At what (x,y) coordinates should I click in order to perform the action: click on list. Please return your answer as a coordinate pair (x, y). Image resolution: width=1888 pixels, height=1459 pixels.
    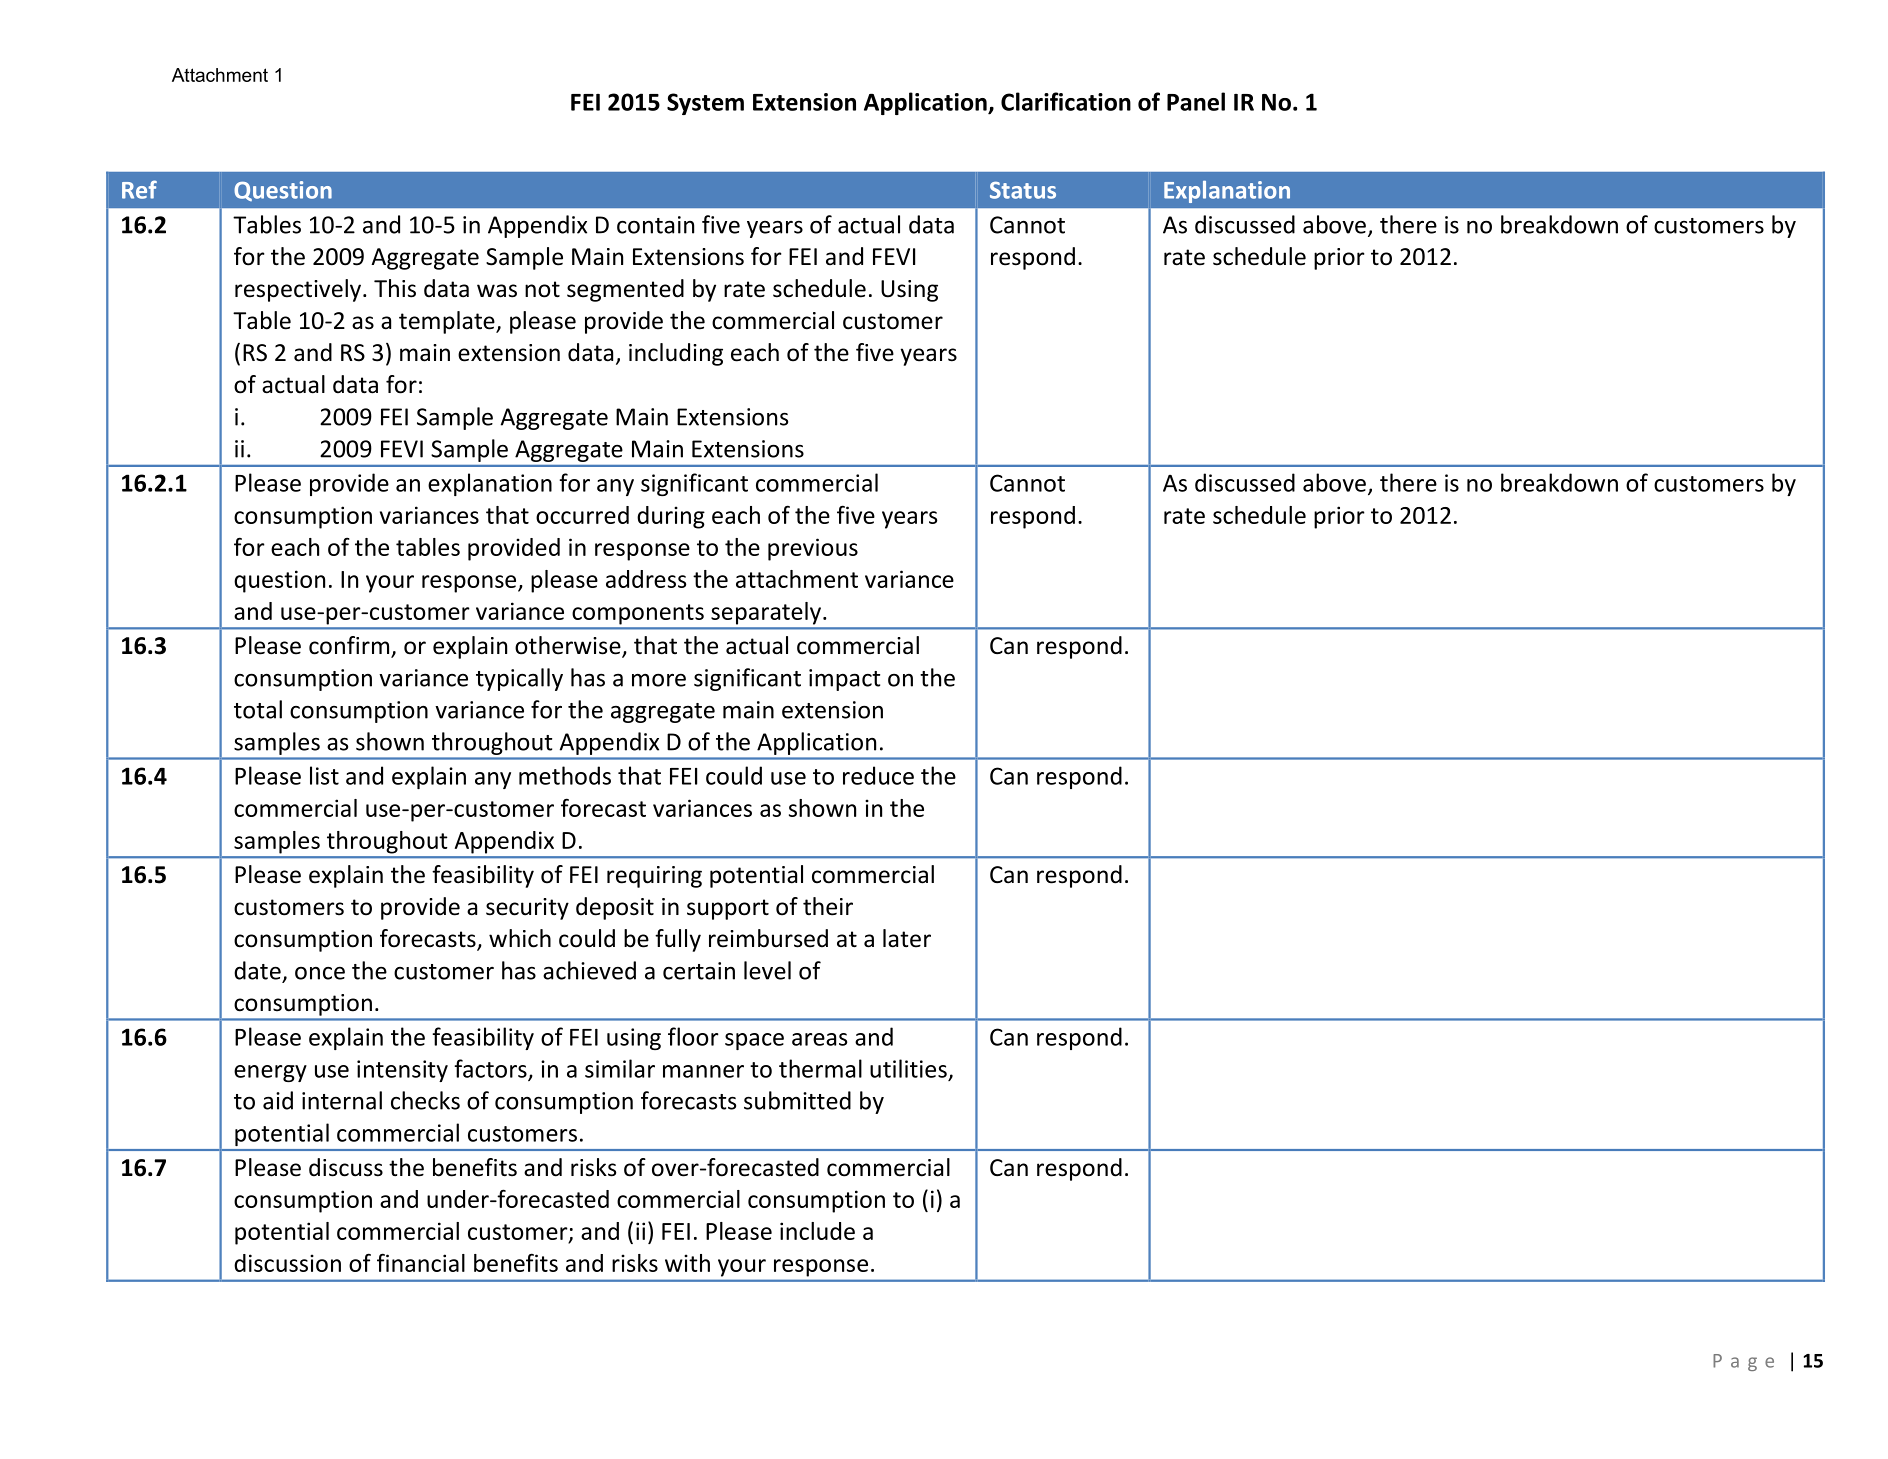
    Looking at the image, I should click on (324, 775).
